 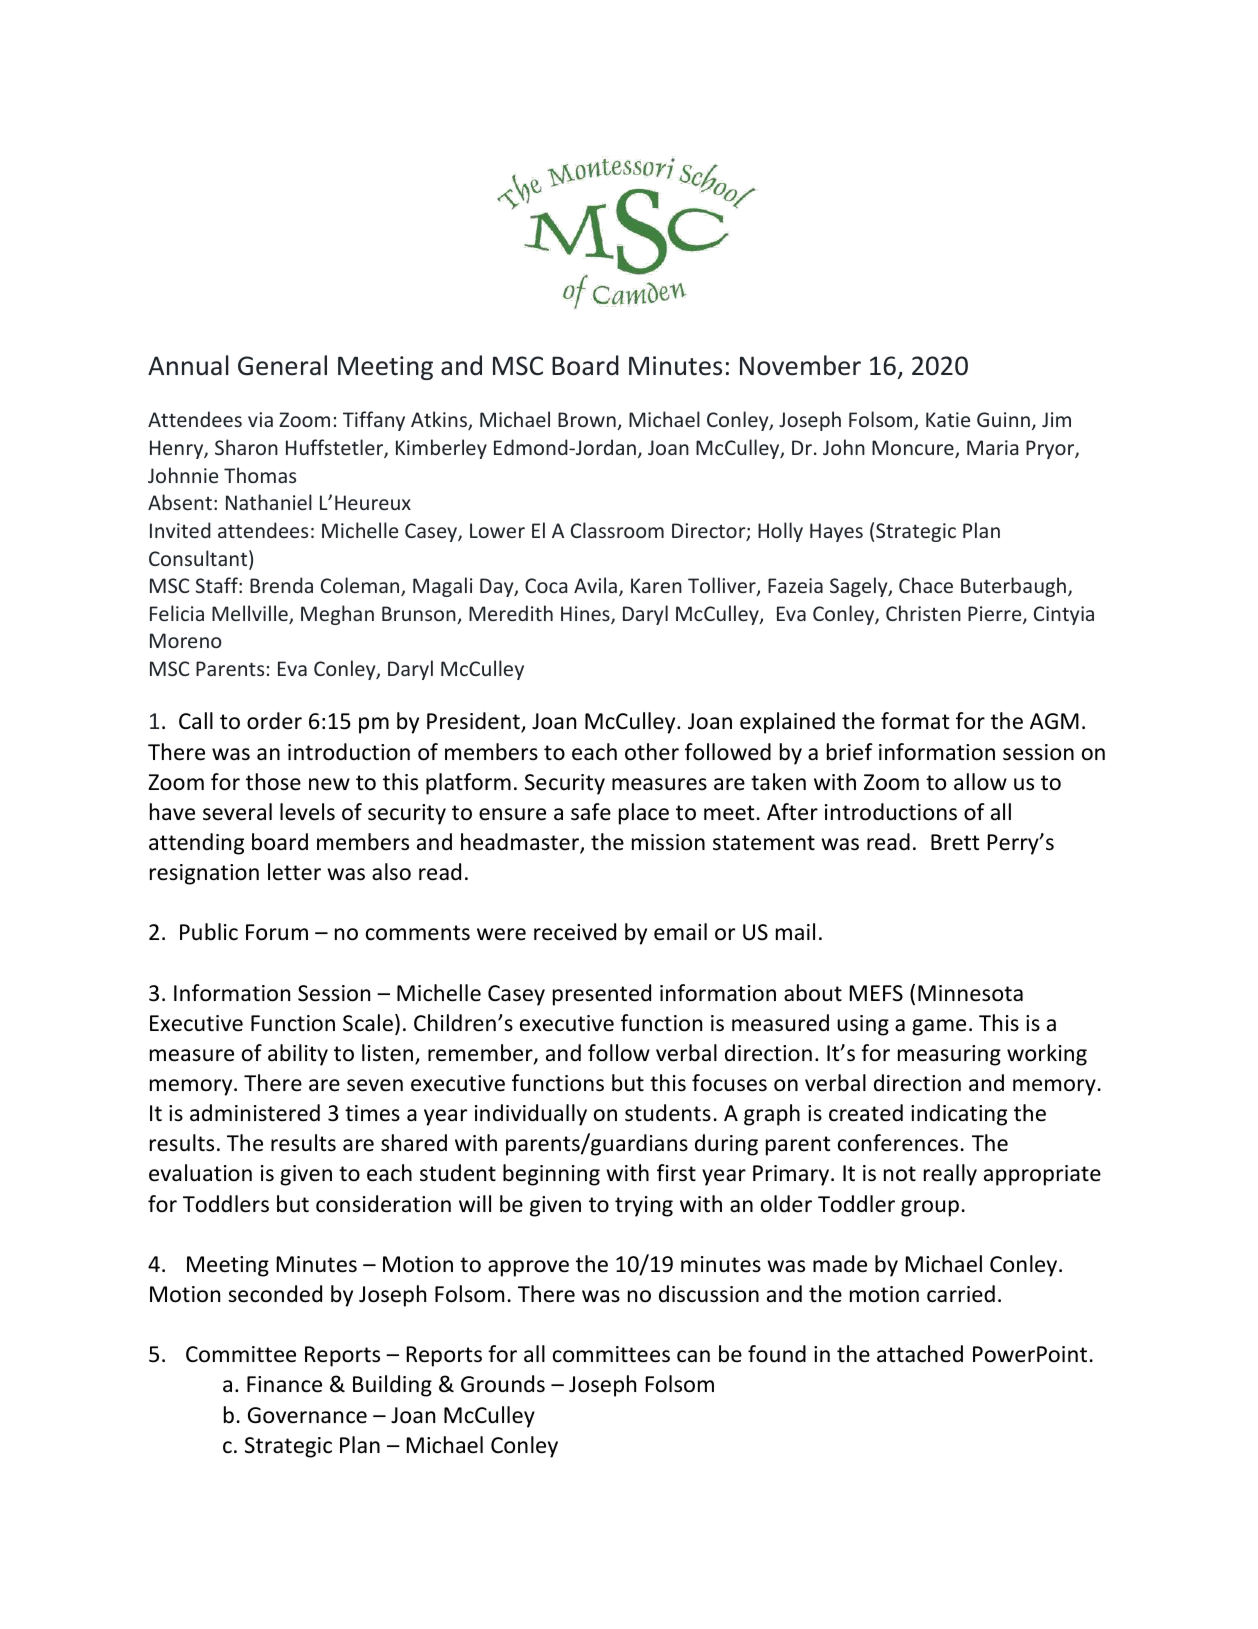 What do you see at coordinates (284, 1384) in the image?
I see `Finance` at bounding box center [284, 1384].
